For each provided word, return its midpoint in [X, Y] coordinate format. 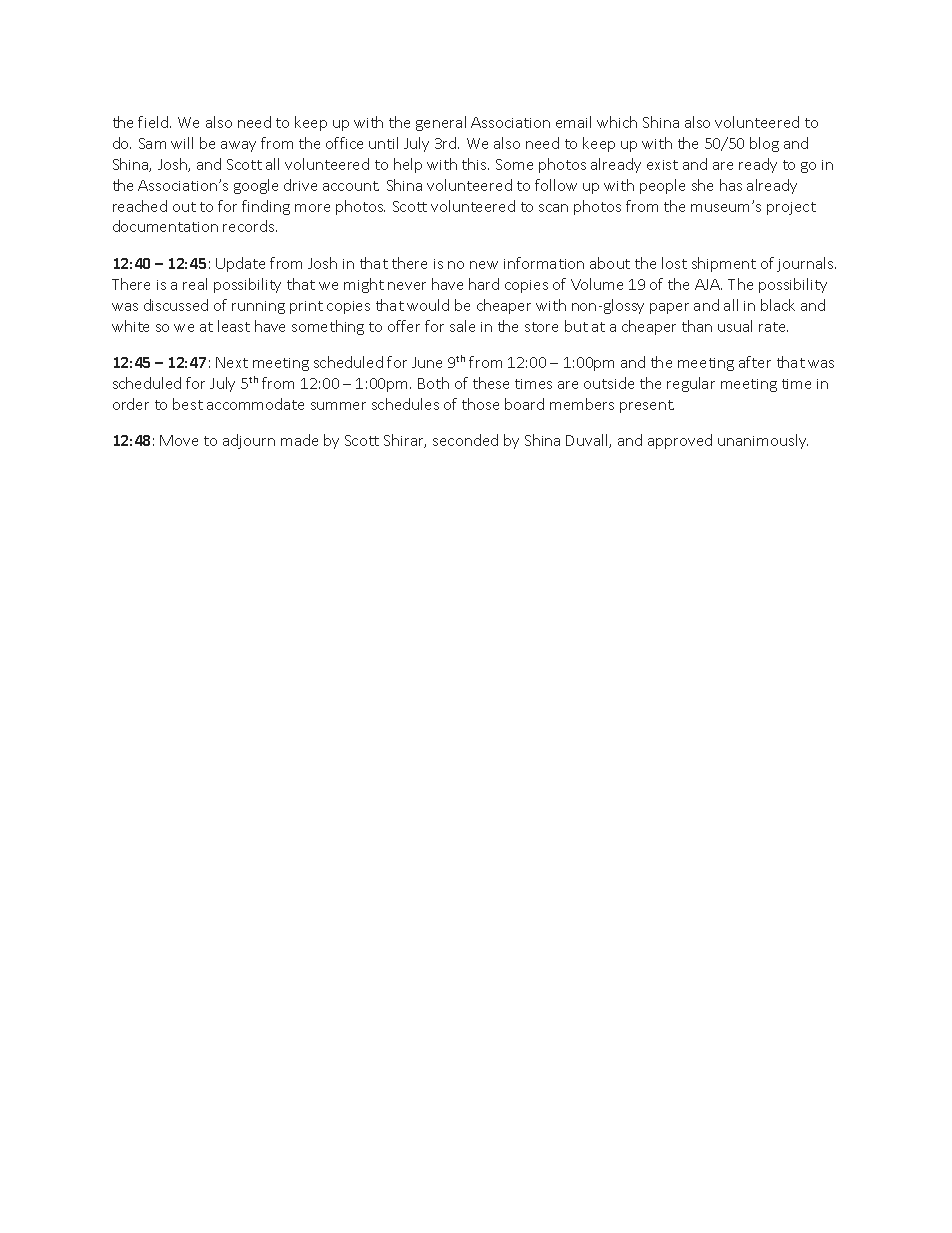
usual [735, 326]
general [441, 123]
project [791, 208]
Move [179, 440]
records [250, 226]
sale [462, 326]
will [182, 143]
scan [553, 208]
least [234, 326]
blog [764, 144]
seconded [465, 440]
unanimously [763, 441]
